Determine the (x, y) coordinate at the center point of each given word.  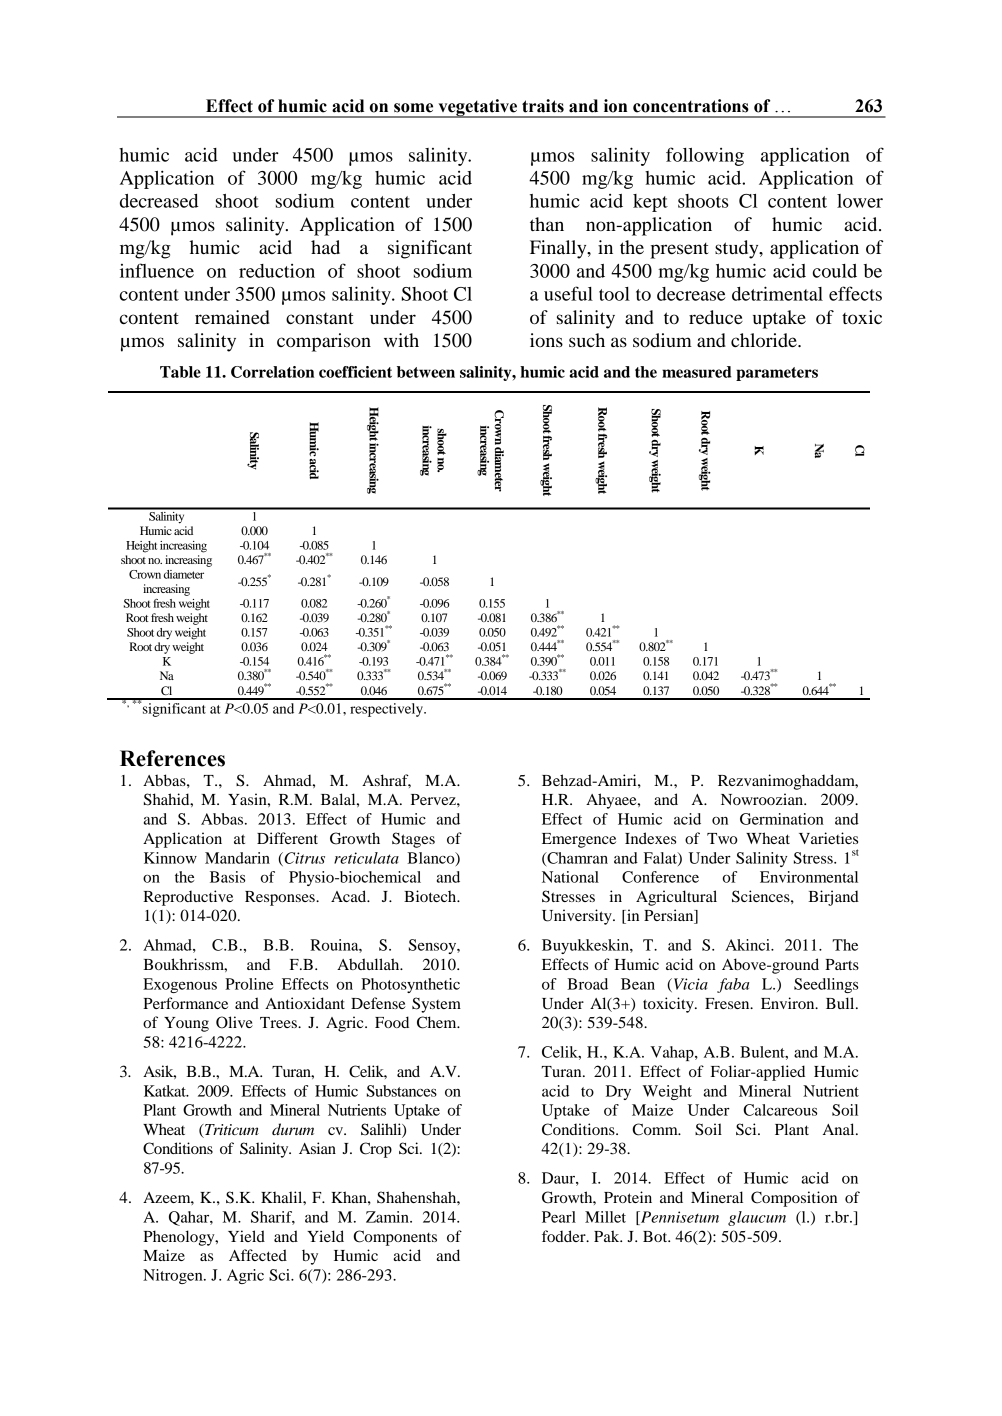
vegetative (478, 108)
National (570, 877)
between (426, 372)
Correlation (272, 372)
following (705, 156)
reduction (277, 271)
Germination (782, 819)
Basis (227, 877)
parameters (777, 374)
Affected (258, 1255)
